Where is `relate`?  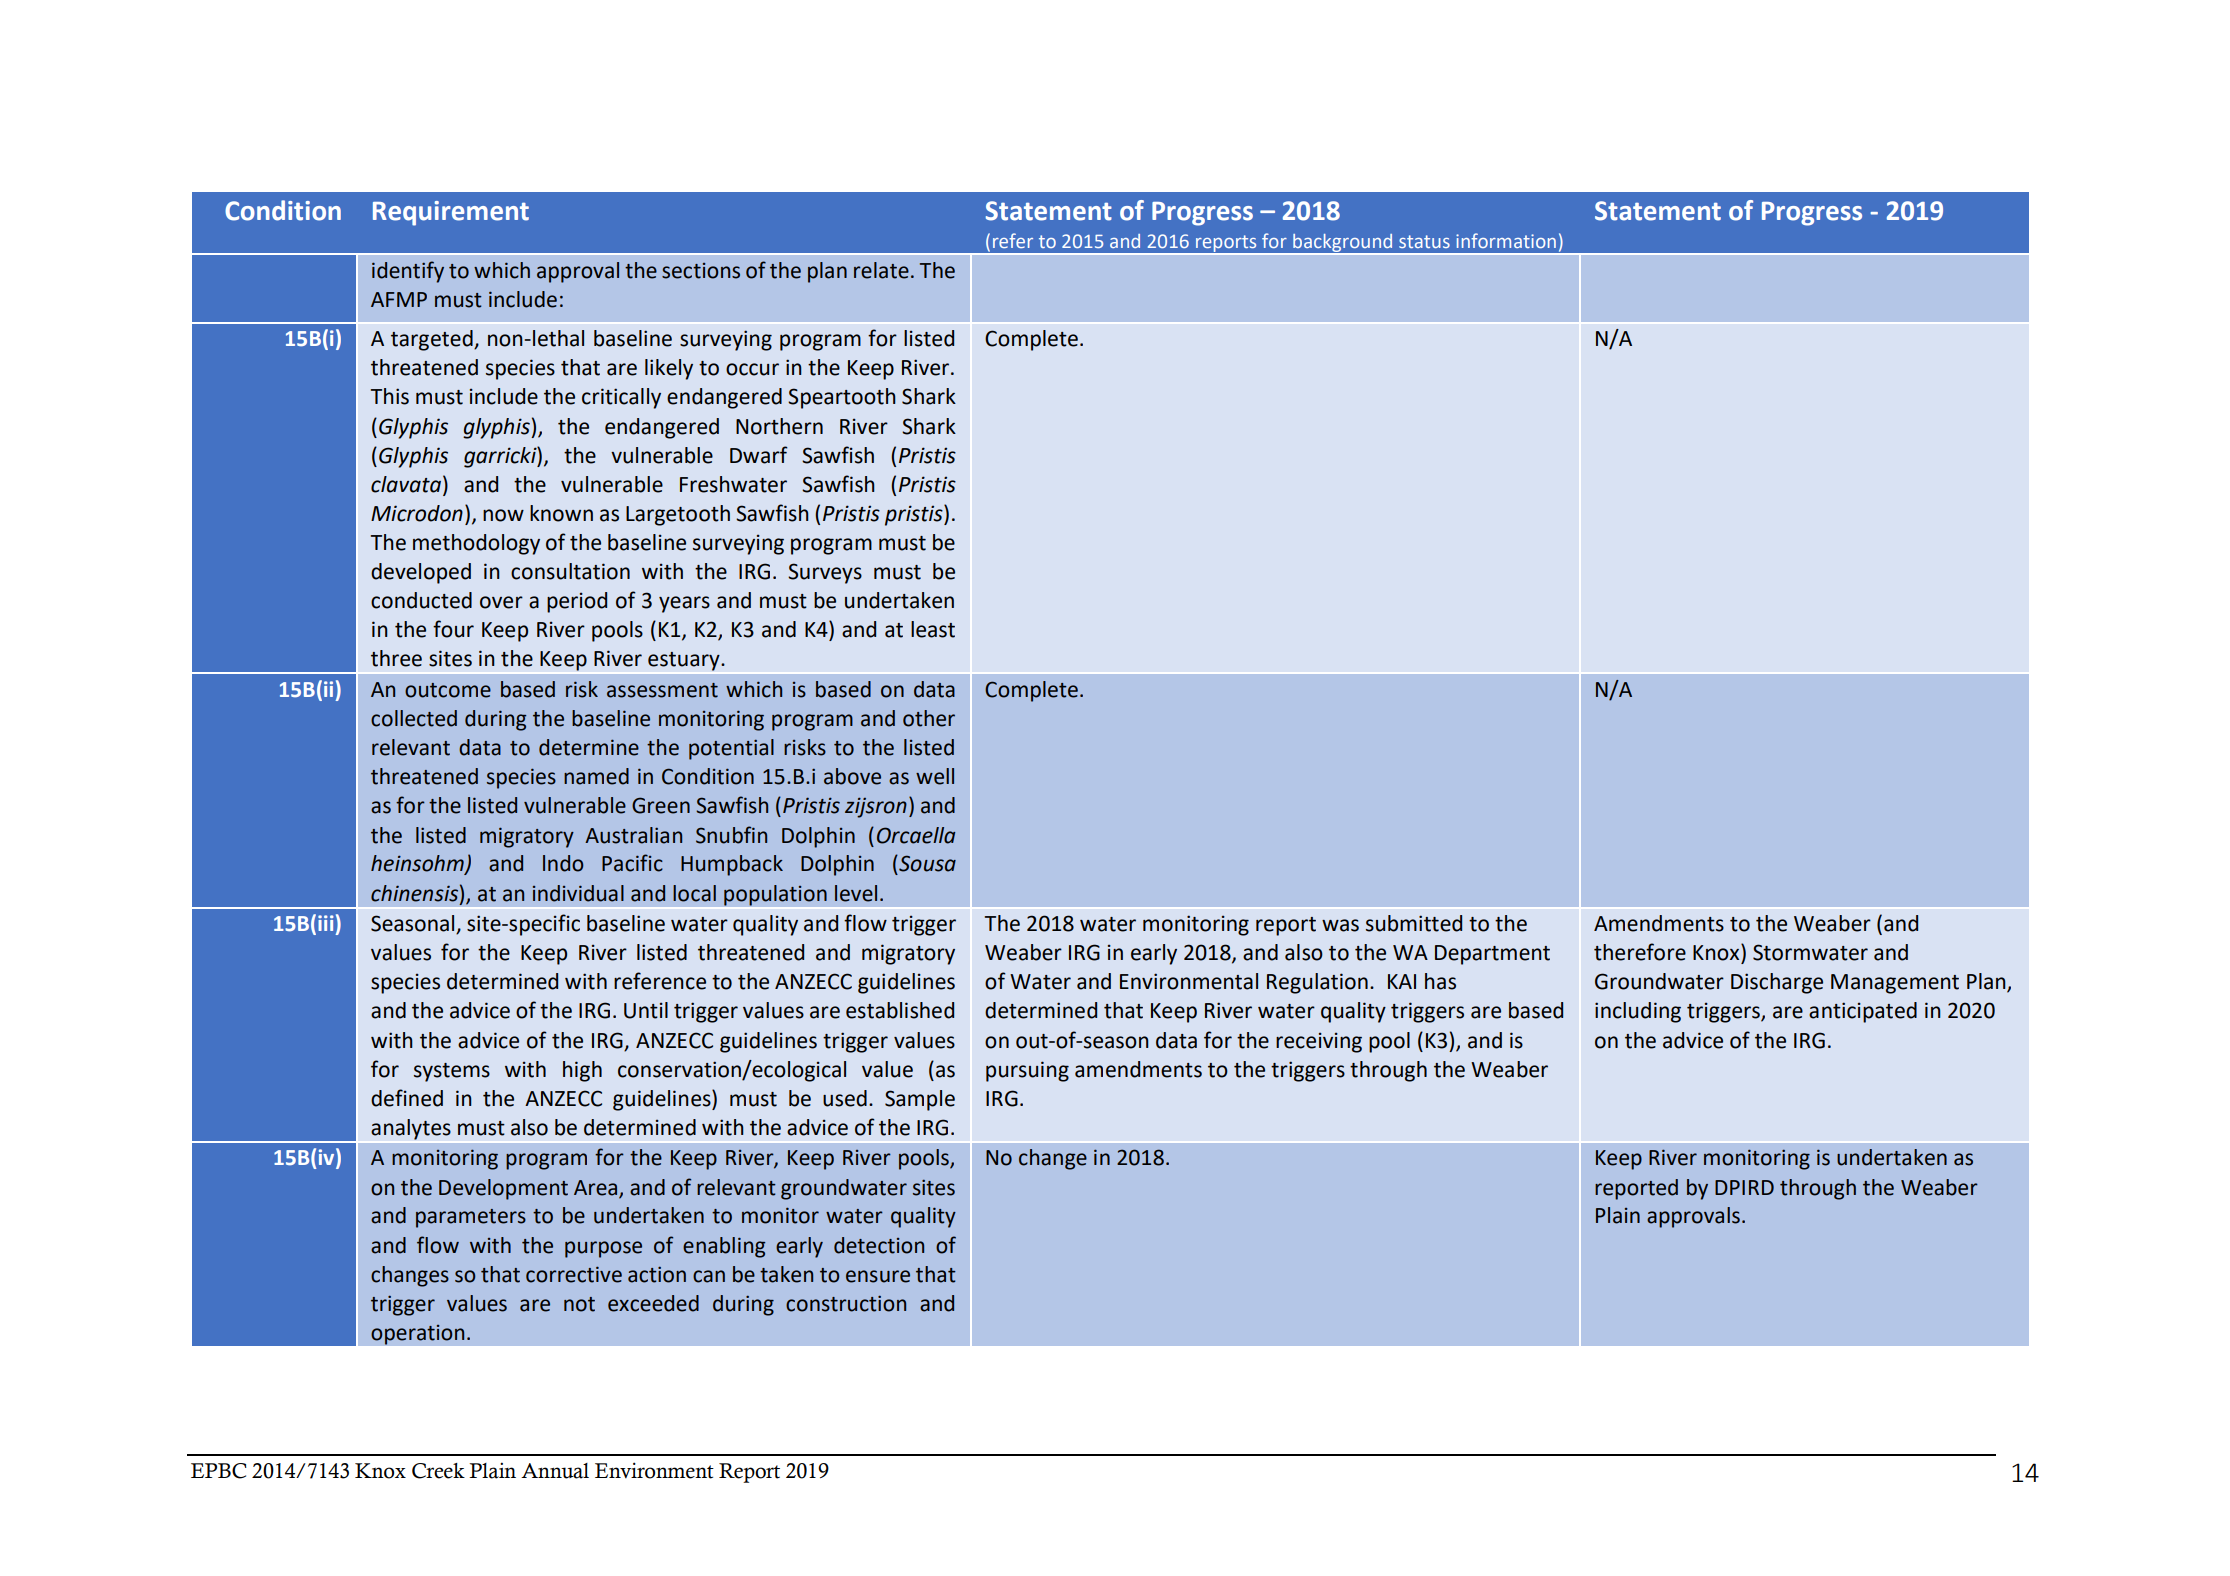 relate is located at coordinates (881, 270).
